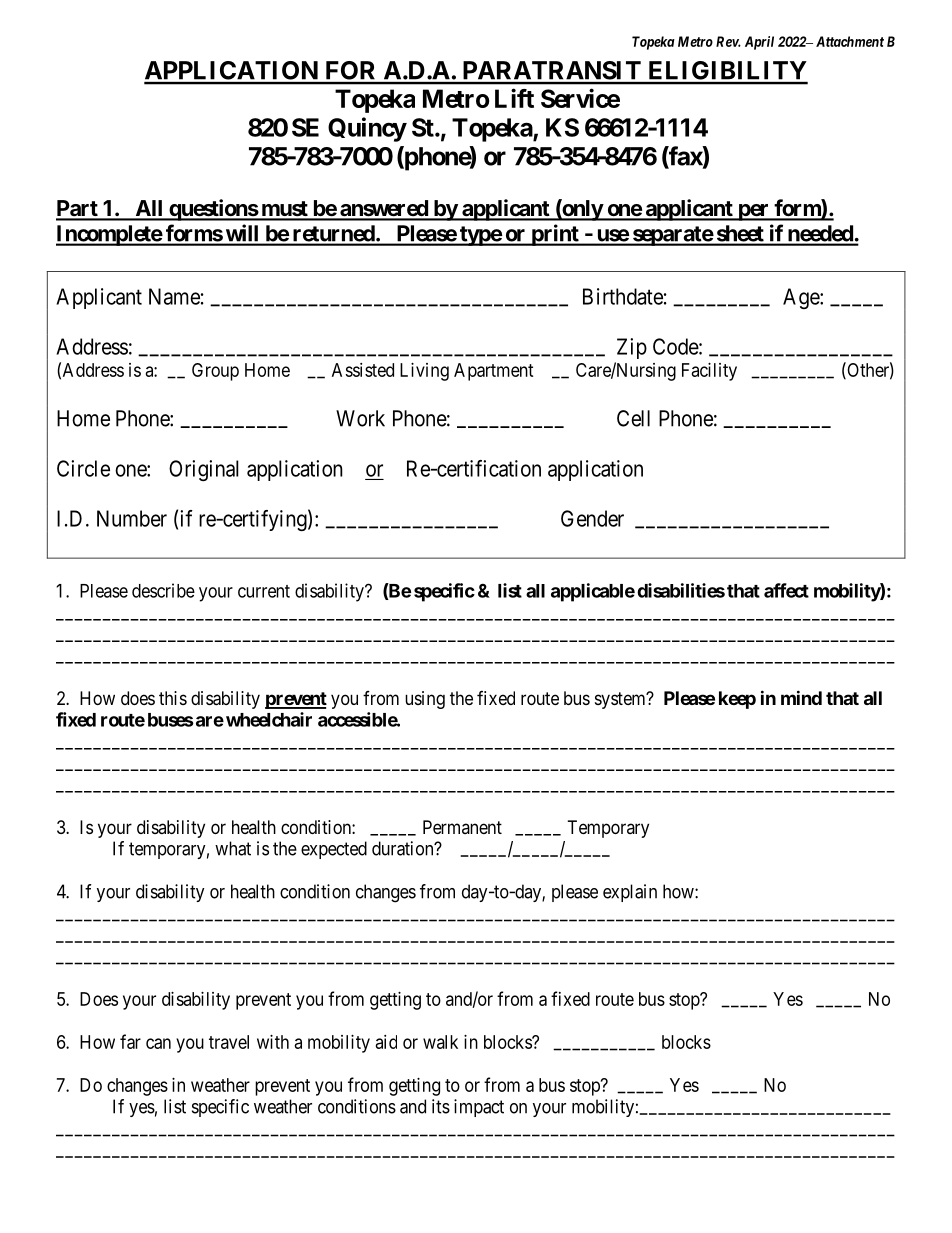 This image has width=952, height=1233. I want to click on Lift, so click(514, 98).
